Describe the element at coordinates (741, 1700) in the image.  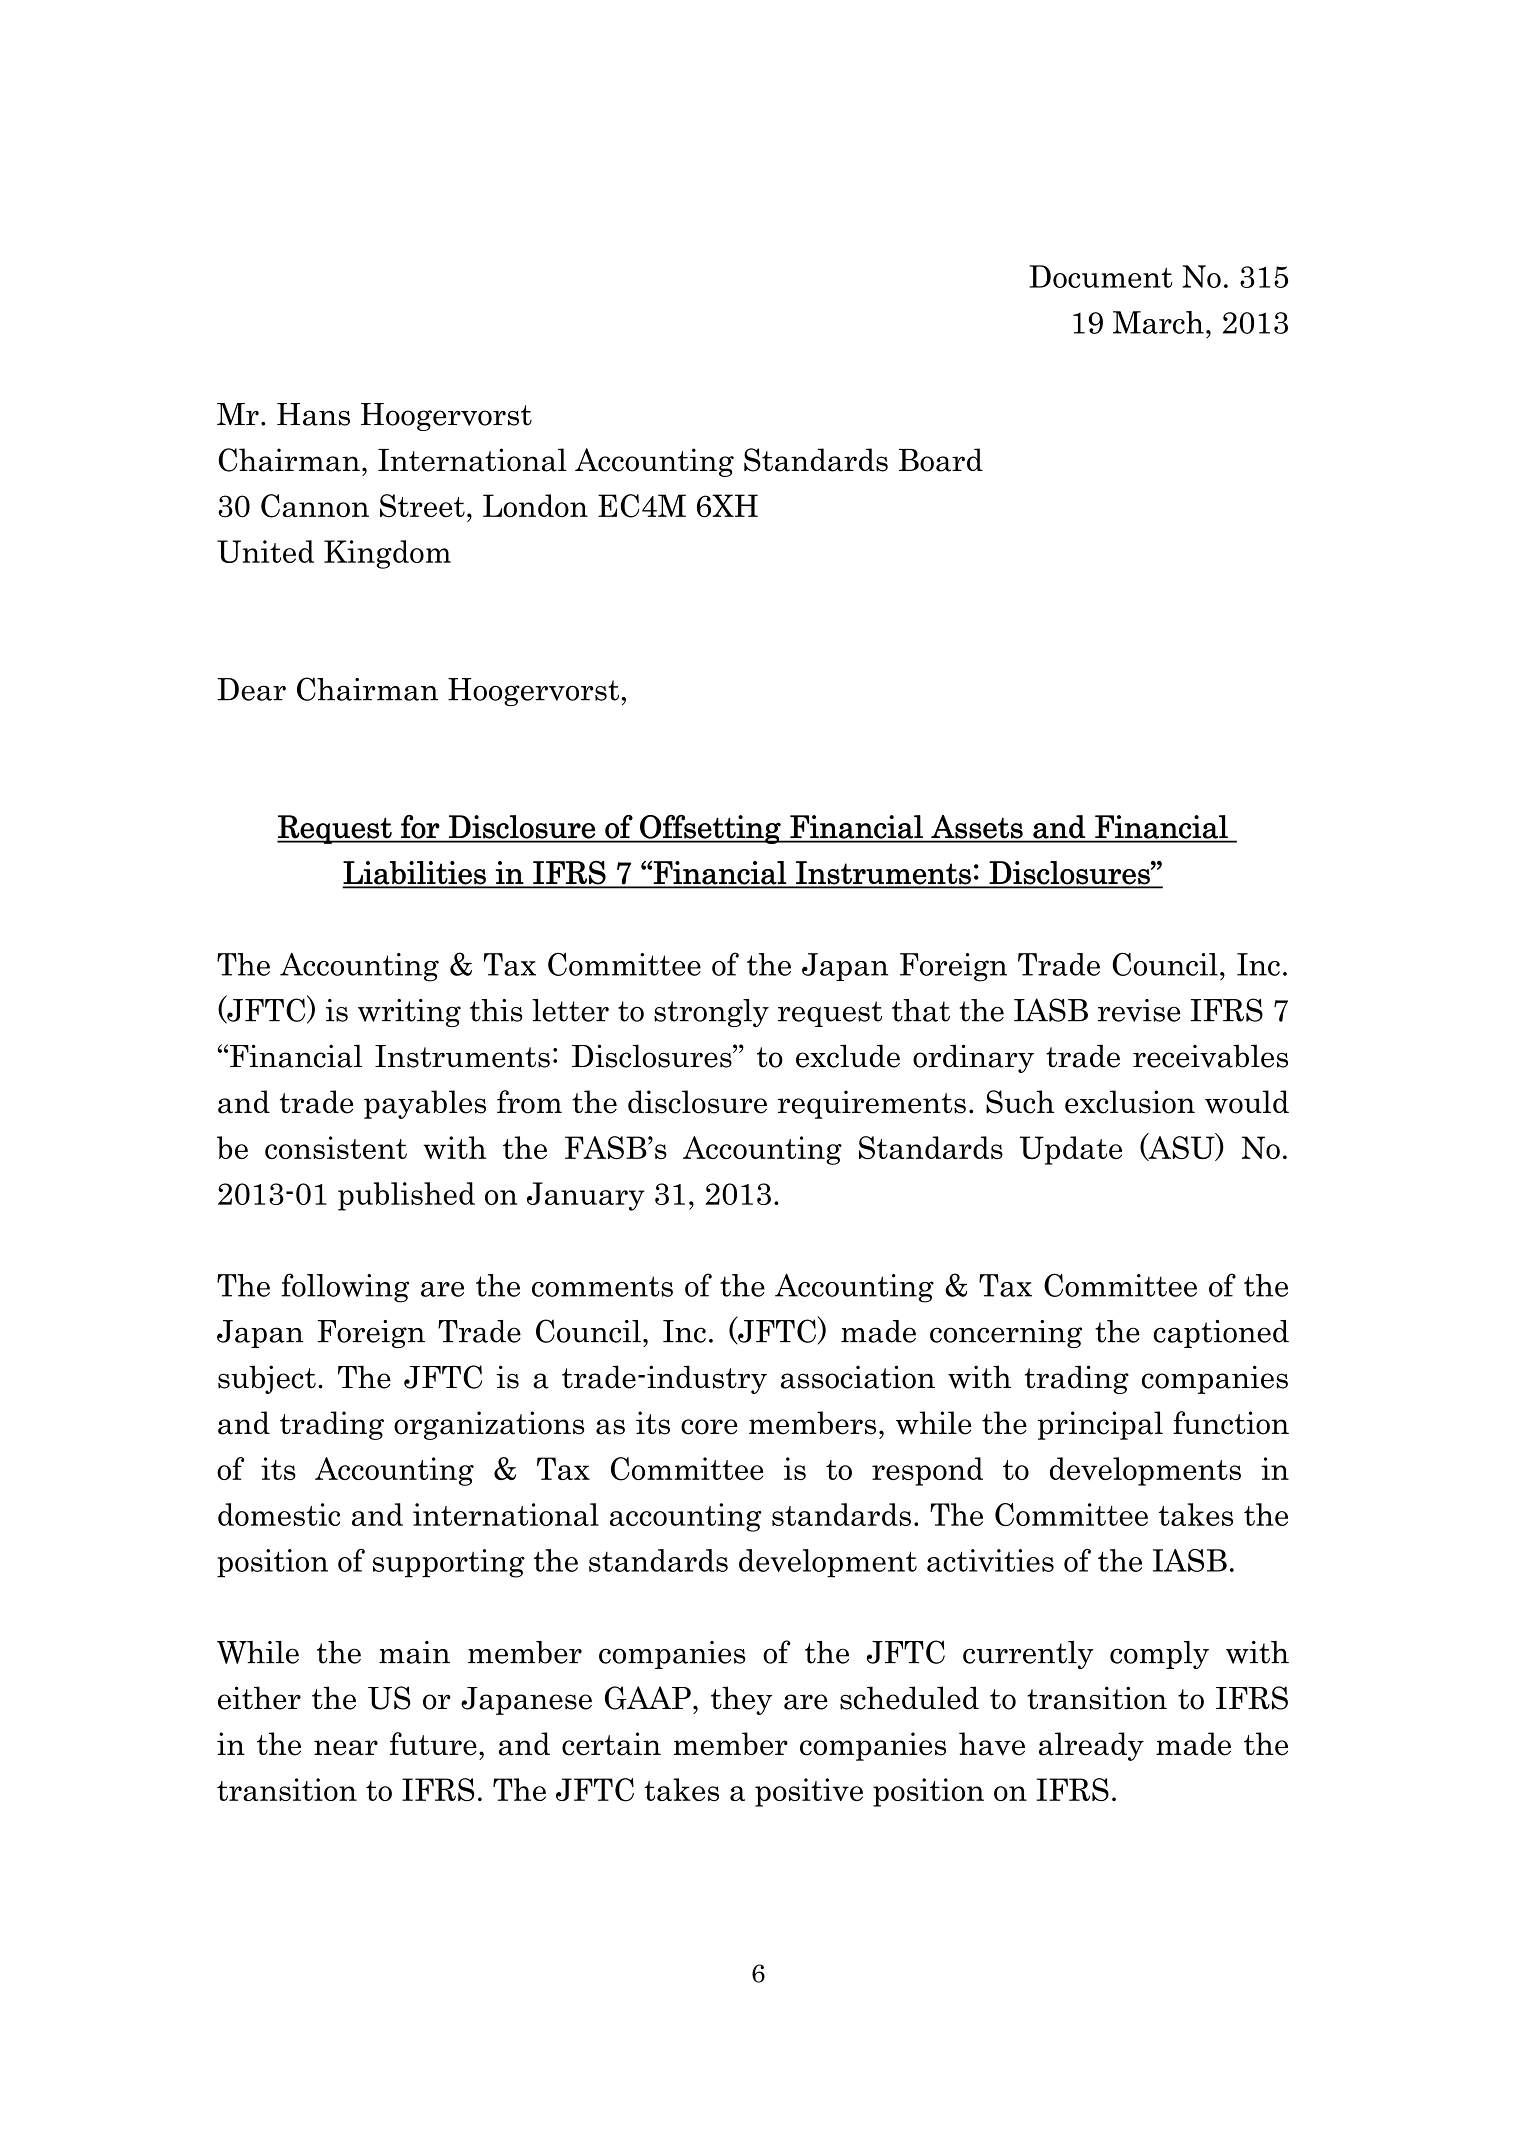
I see `they` at that location.
